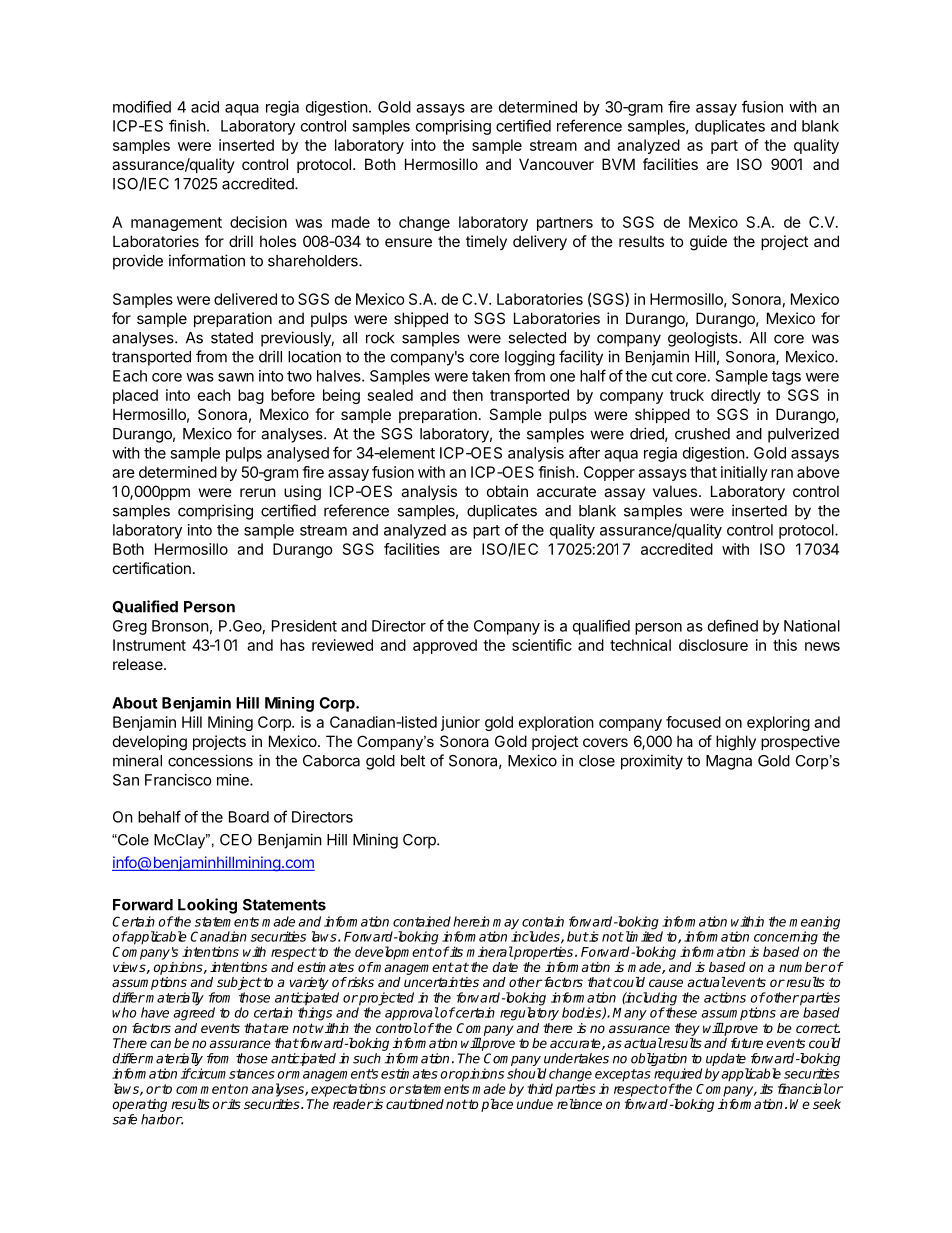 The height and width of the document is (1233, 952). Describe the element at coordinates (733, 625) in the document. I see `defined` at that location.
